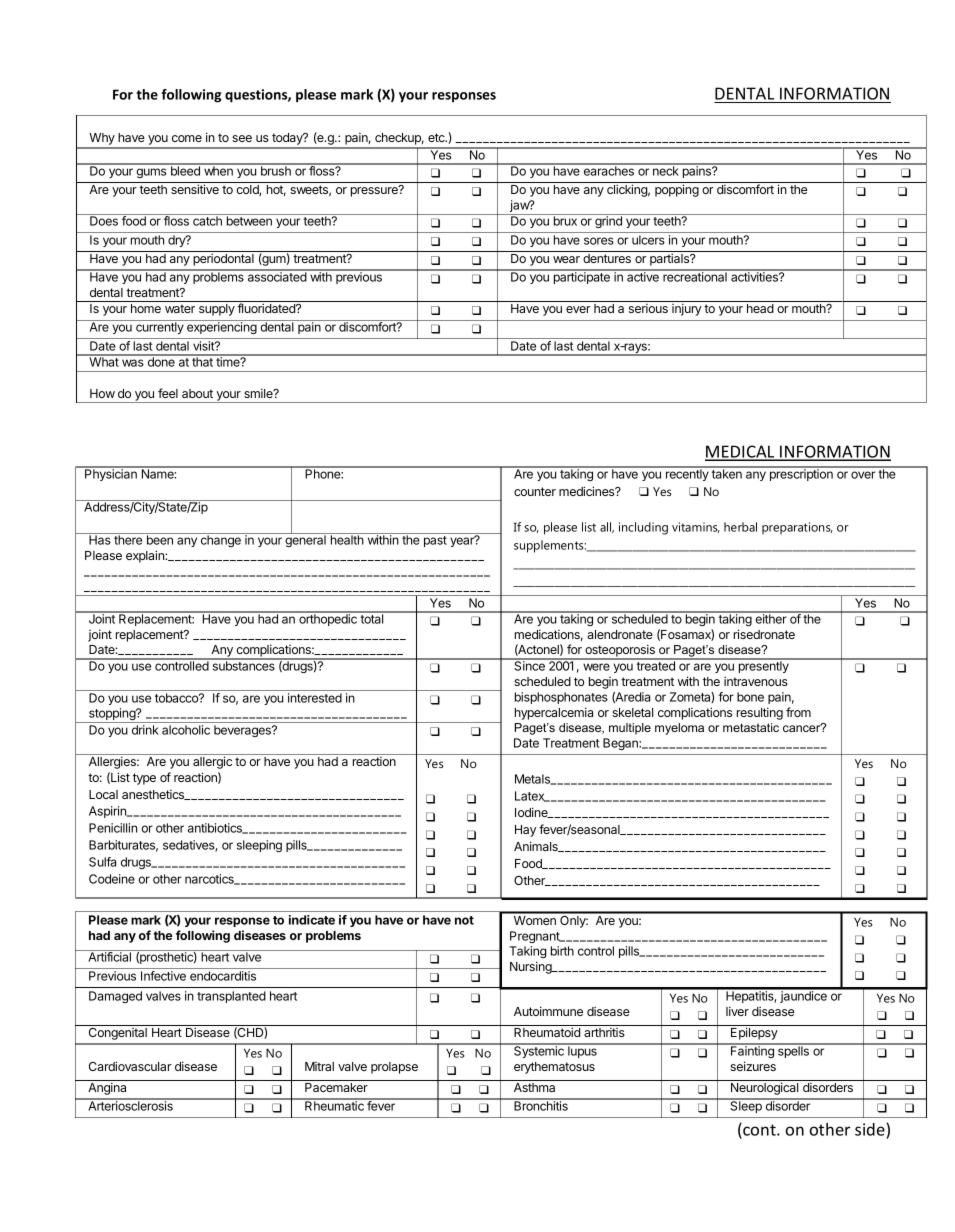 Image resolution: width=955 pixels, height=1232 pixels. What do you see at coordinates (130, 1105) in the screenshot?
I see `Arteriosclerosis` at bounding box center [130, 1105].
